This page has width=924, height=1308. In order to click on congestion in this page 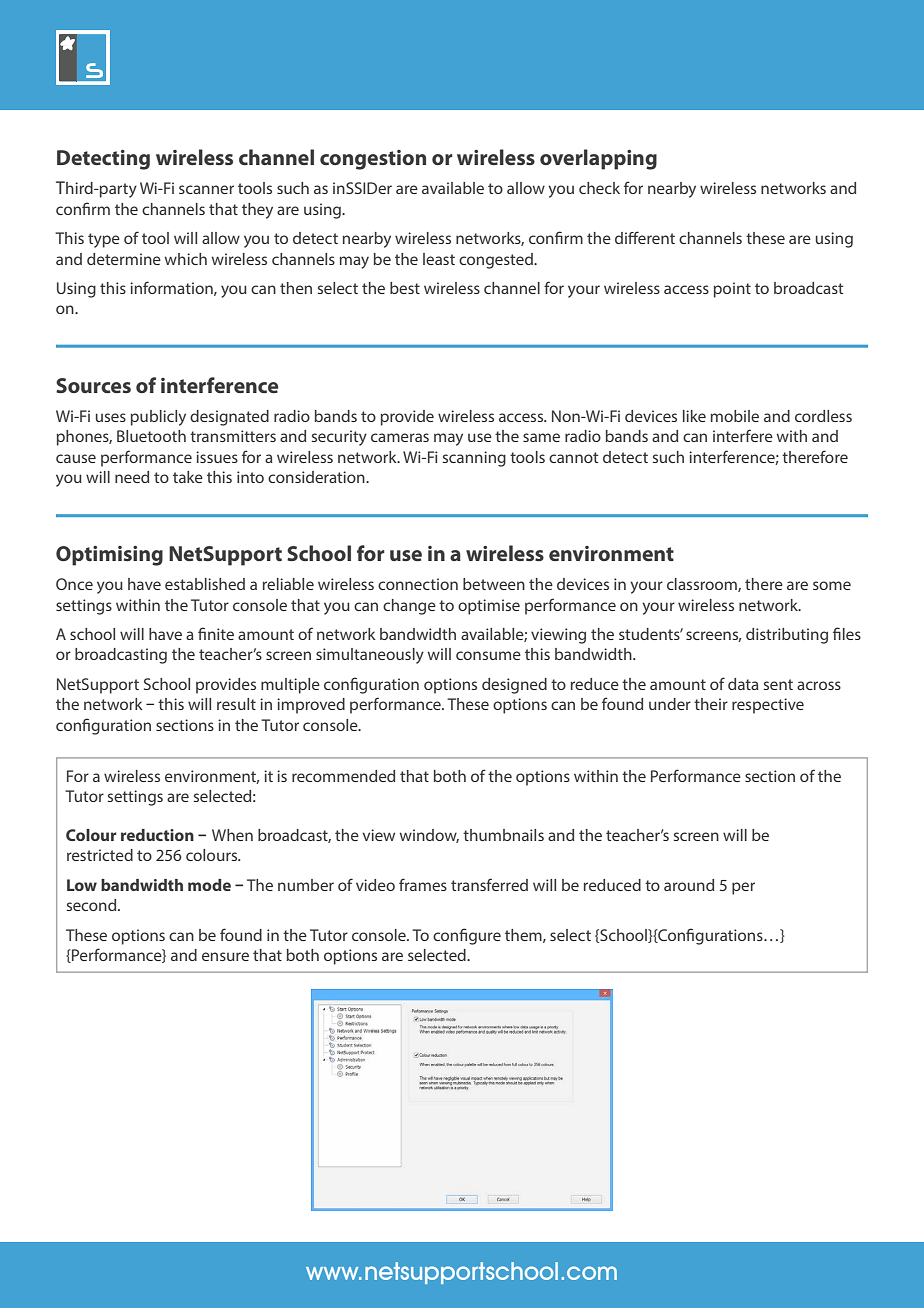, I will do `click(373, 160)`.
